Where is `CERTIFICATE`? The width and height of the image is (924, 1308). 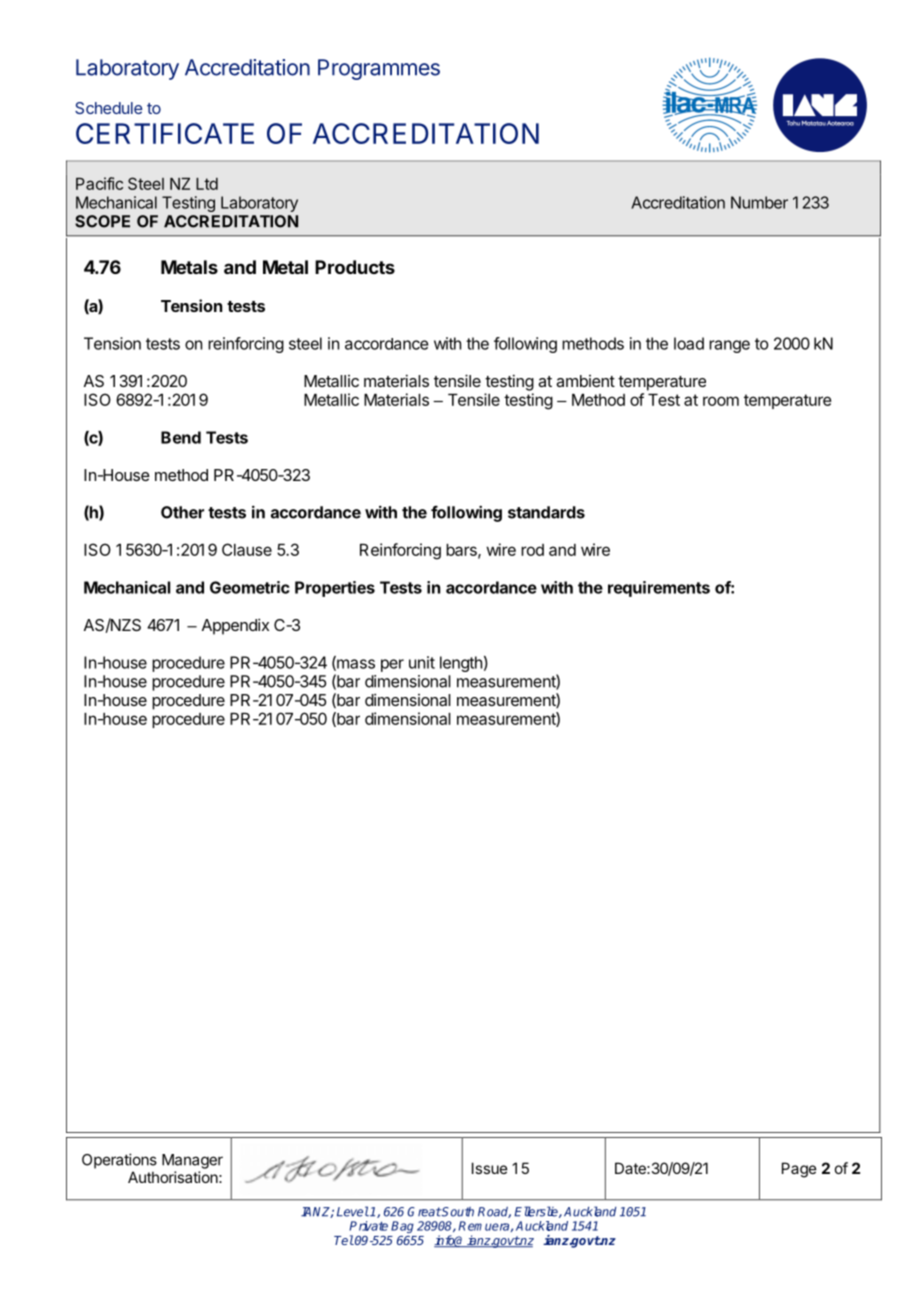 CERTIFICATE is located at coordinates (165, 133).
